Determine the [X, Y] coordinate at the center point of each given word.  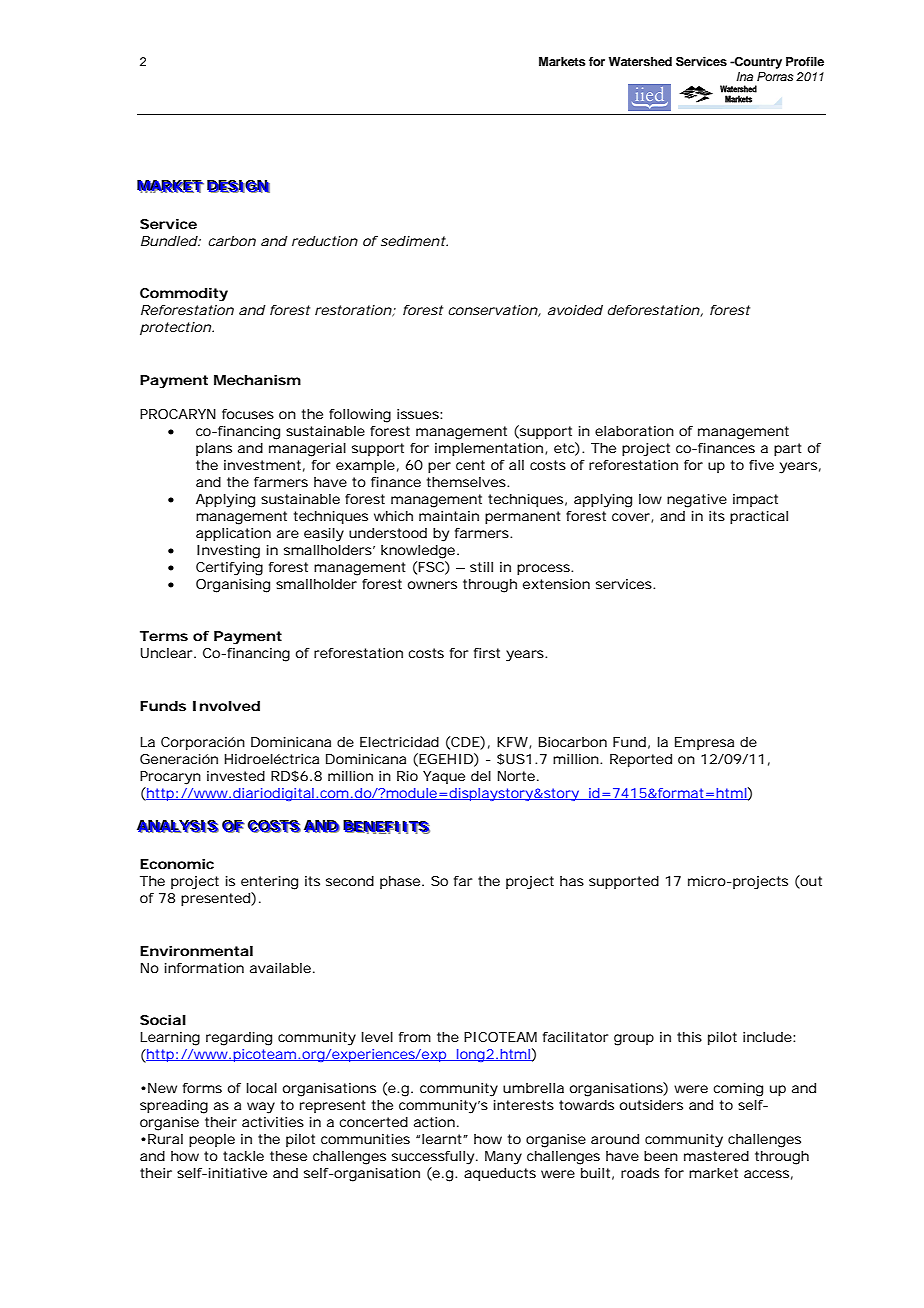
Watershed [640, 61]
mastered [716, 1156]
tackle [243, 1156]
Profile [805, 61]
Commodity [184, 295]
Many [503, 1158]
